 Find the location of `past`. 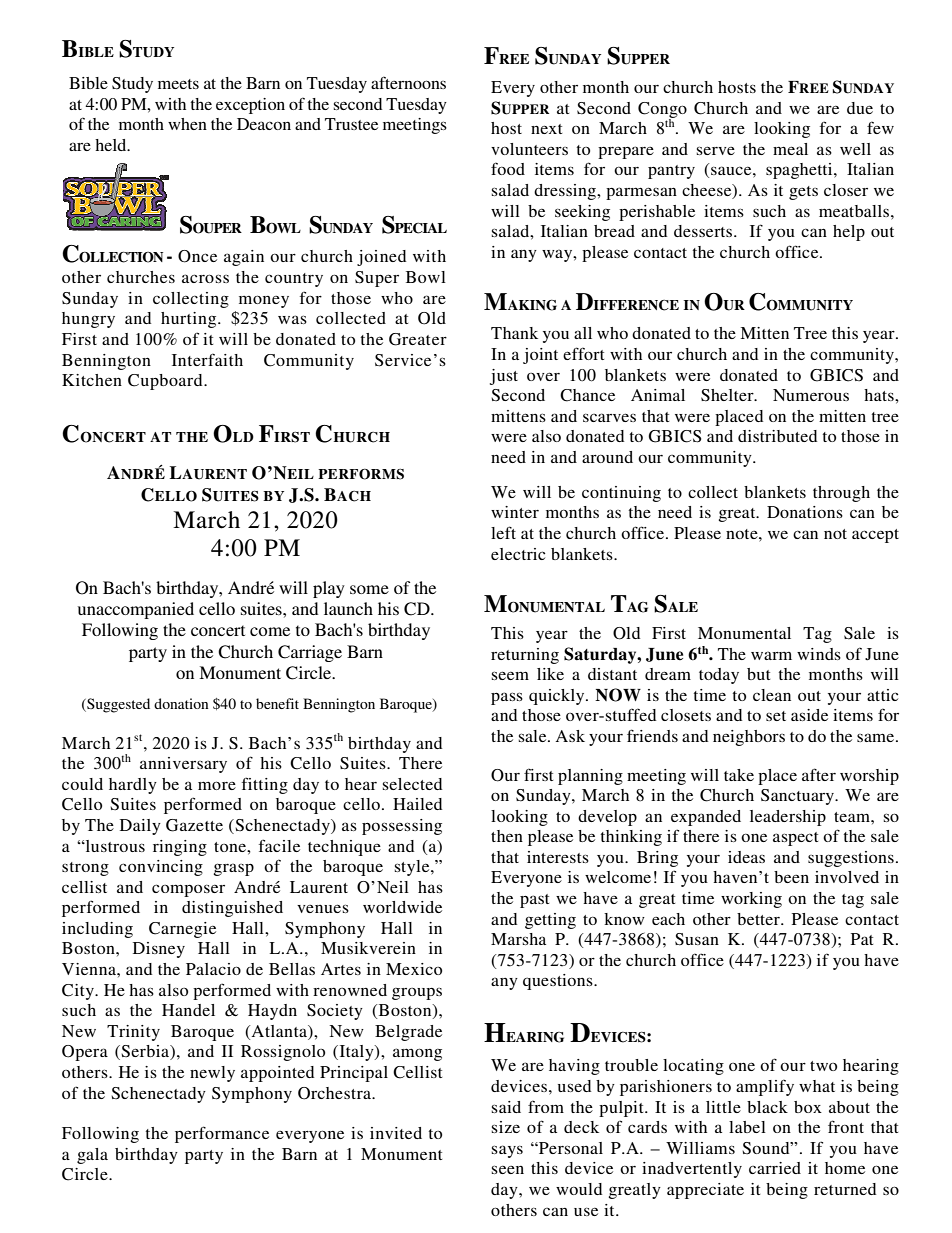

past is located at coordinates (534, 901).
